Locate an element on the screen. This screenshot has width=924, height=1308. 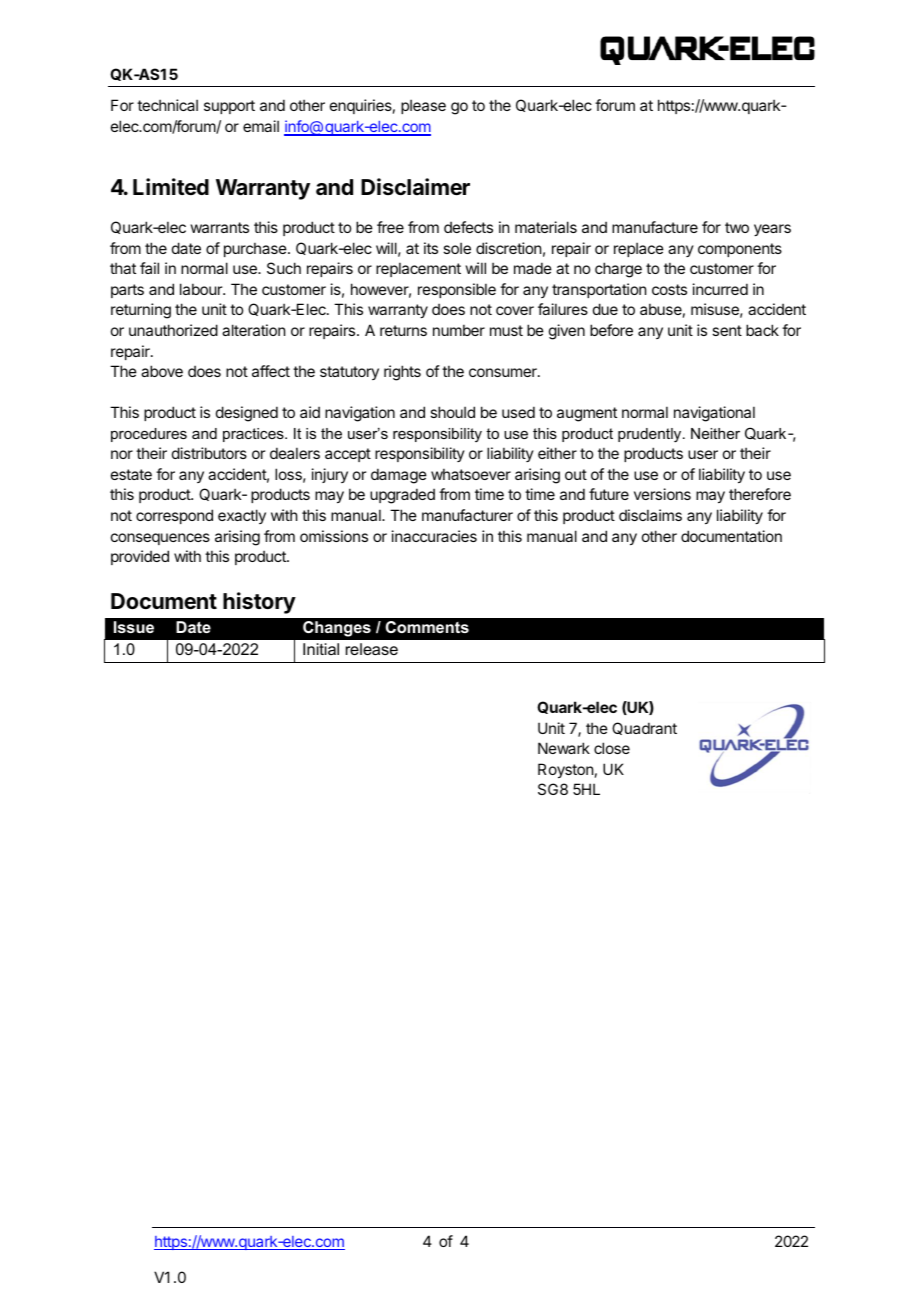
two is located at coordinates (737, 227).
